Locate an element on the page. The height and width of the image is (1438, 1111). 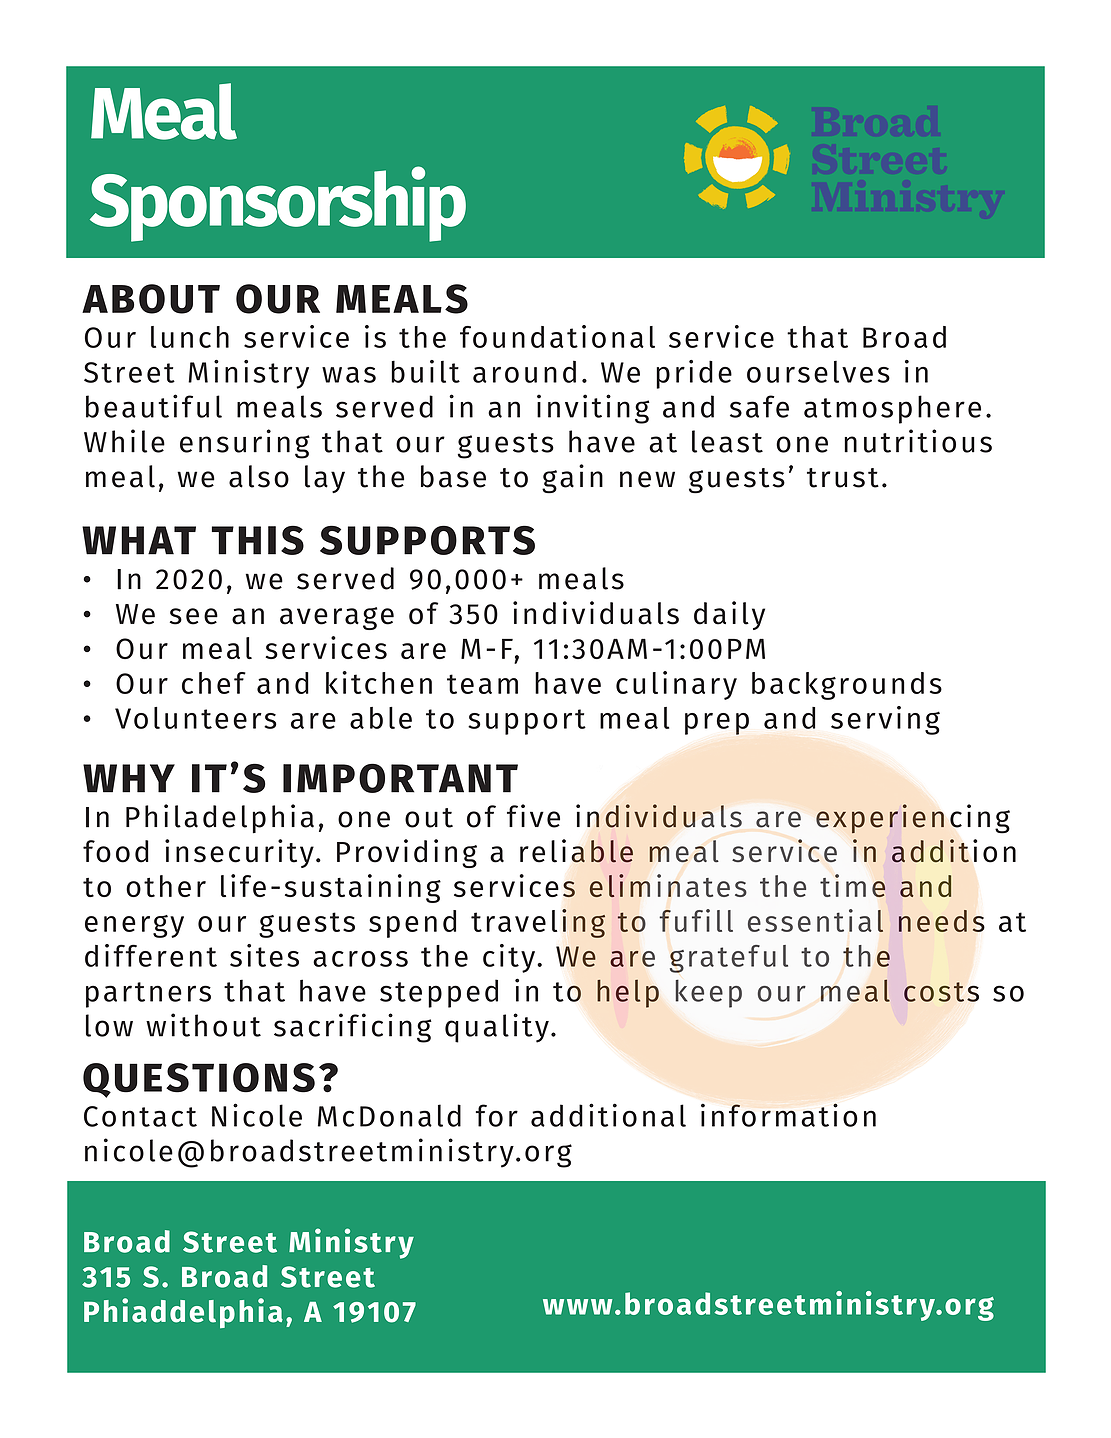
five is located at coordinates (533, 816).
